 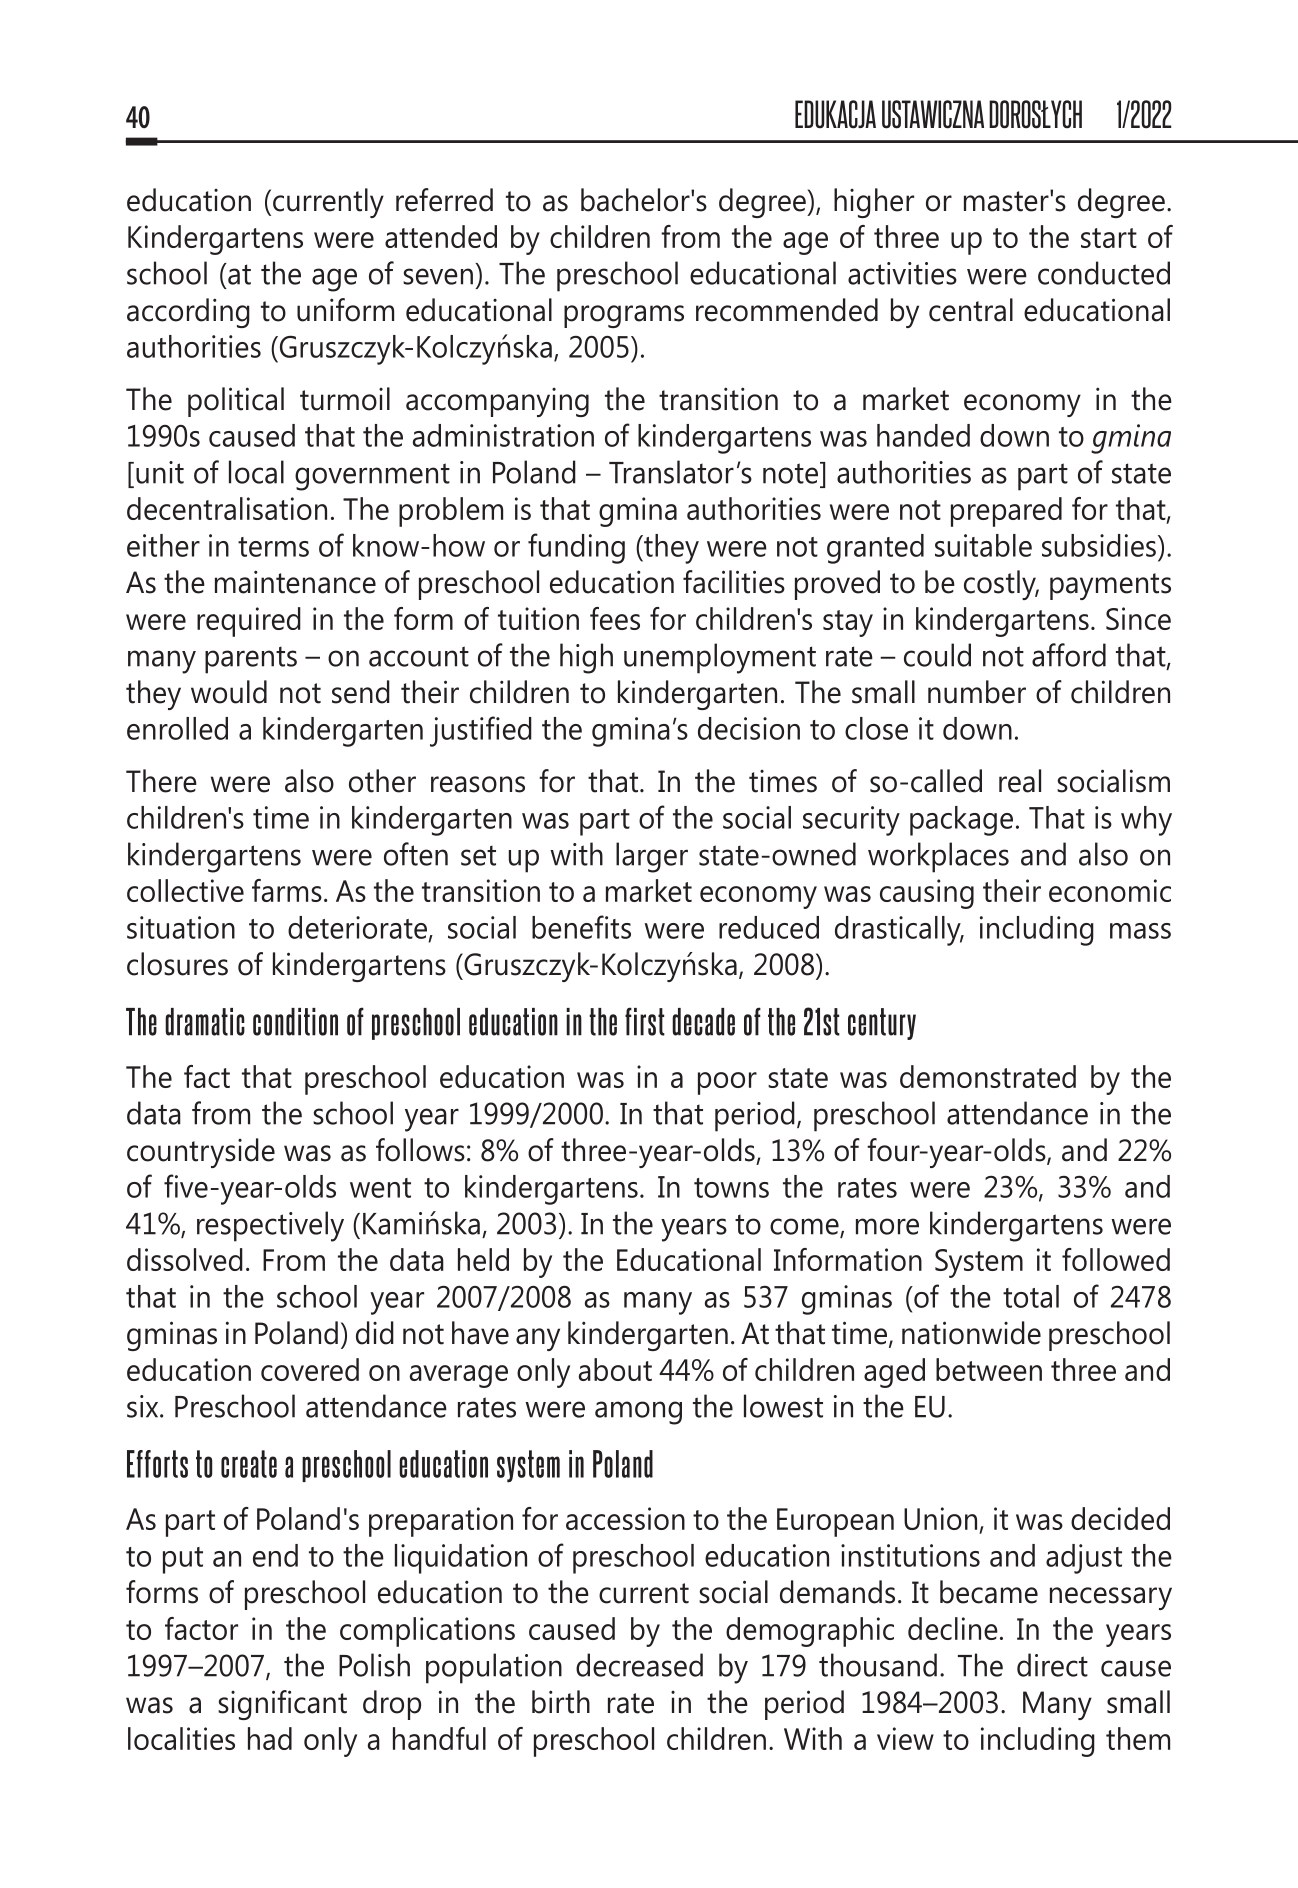 I want to click on condition, so click(x=295, y=1022).
